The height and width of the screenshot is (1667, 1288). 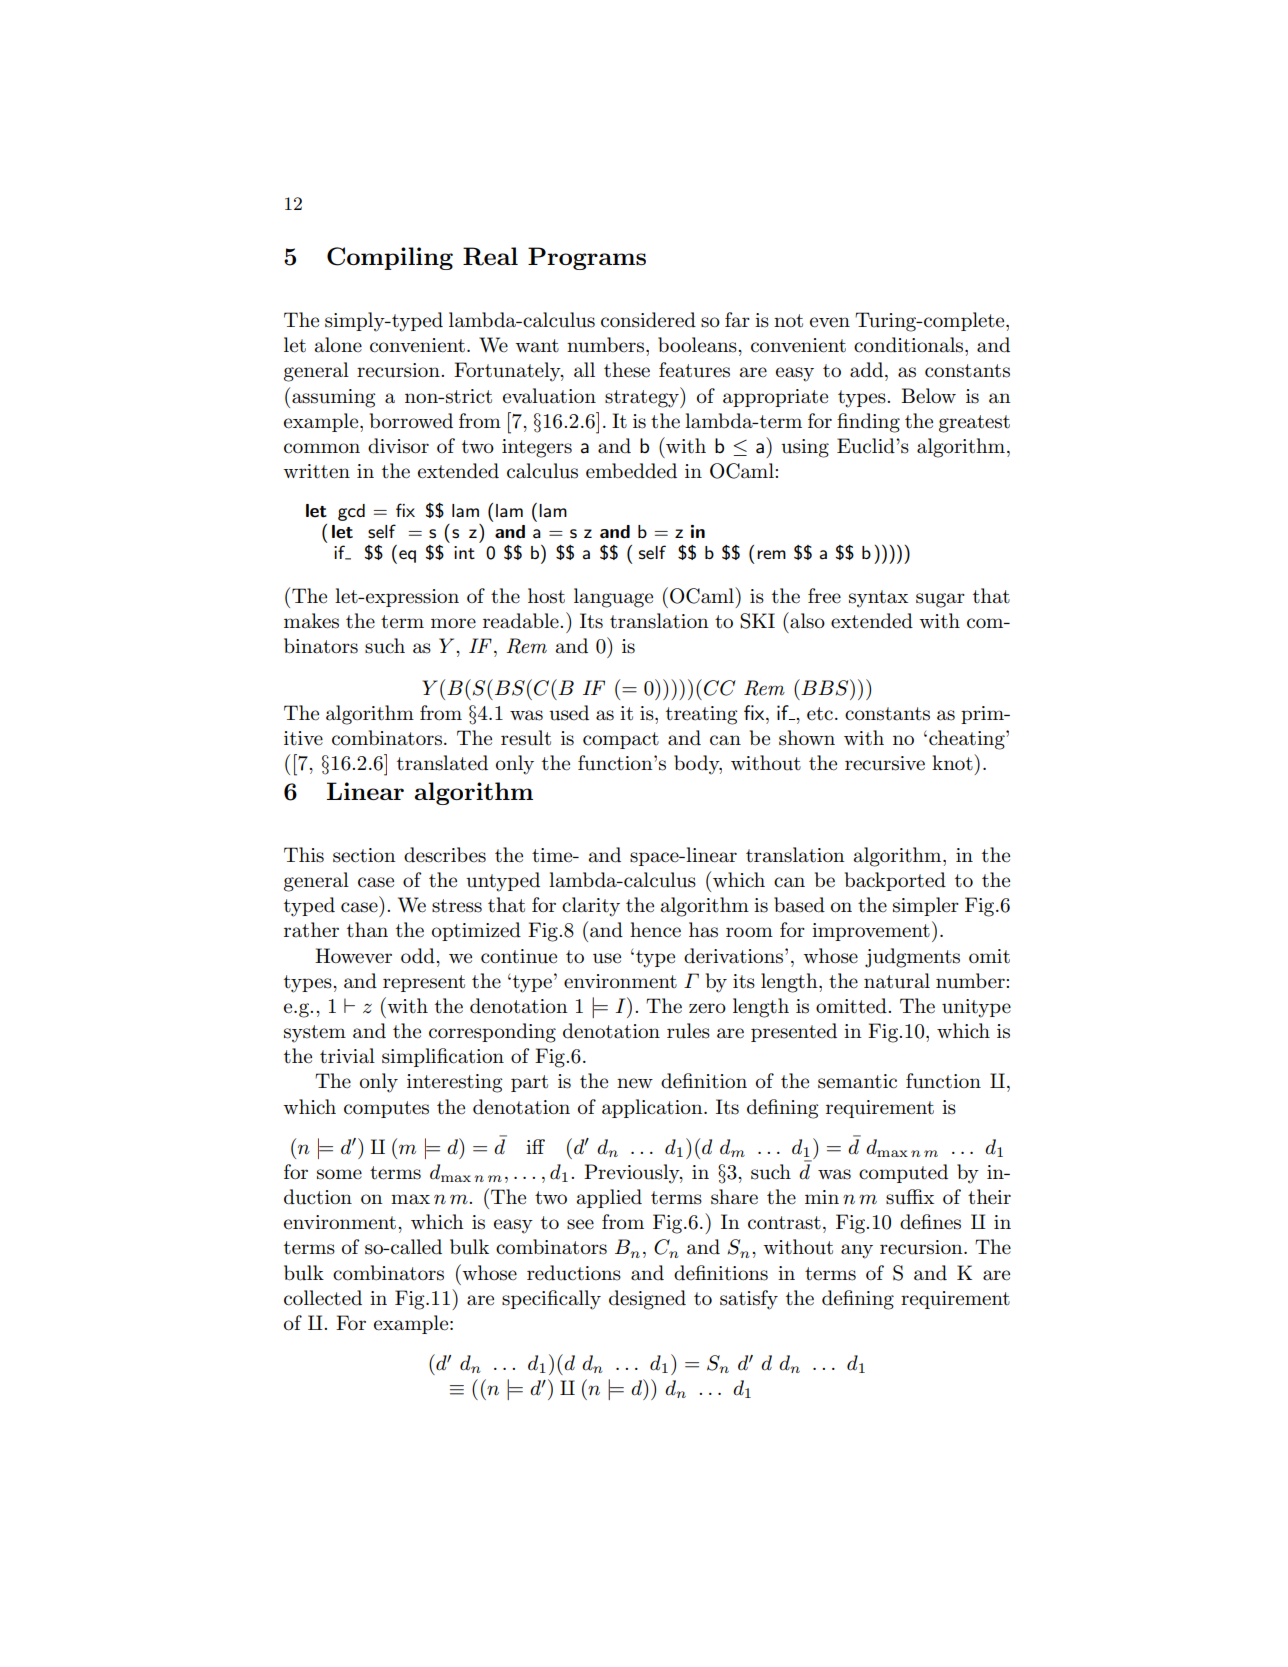 I want to click on natural, so click(x=897, y=981).
